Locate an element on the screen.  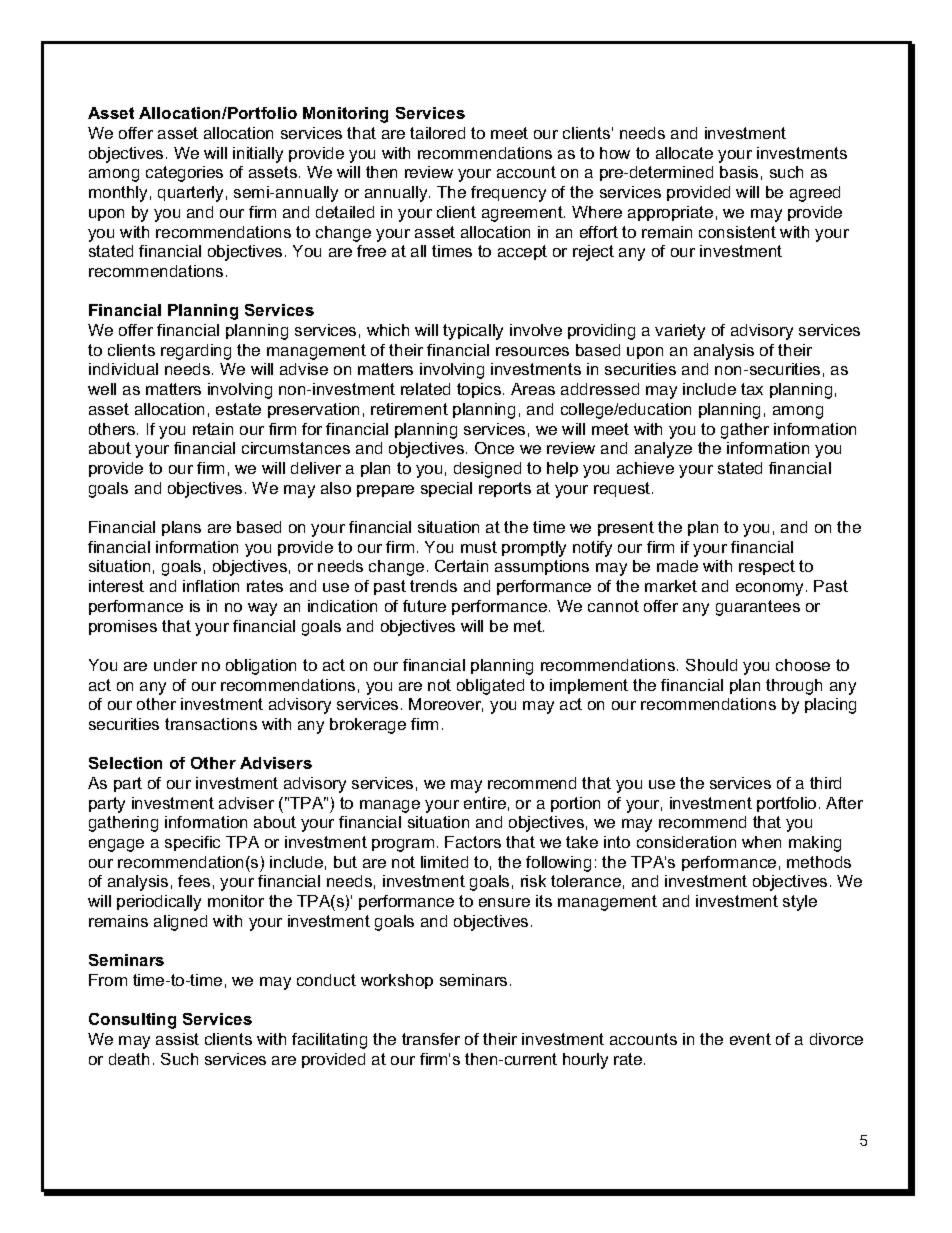
Once is located at coordinates (494, 448).
